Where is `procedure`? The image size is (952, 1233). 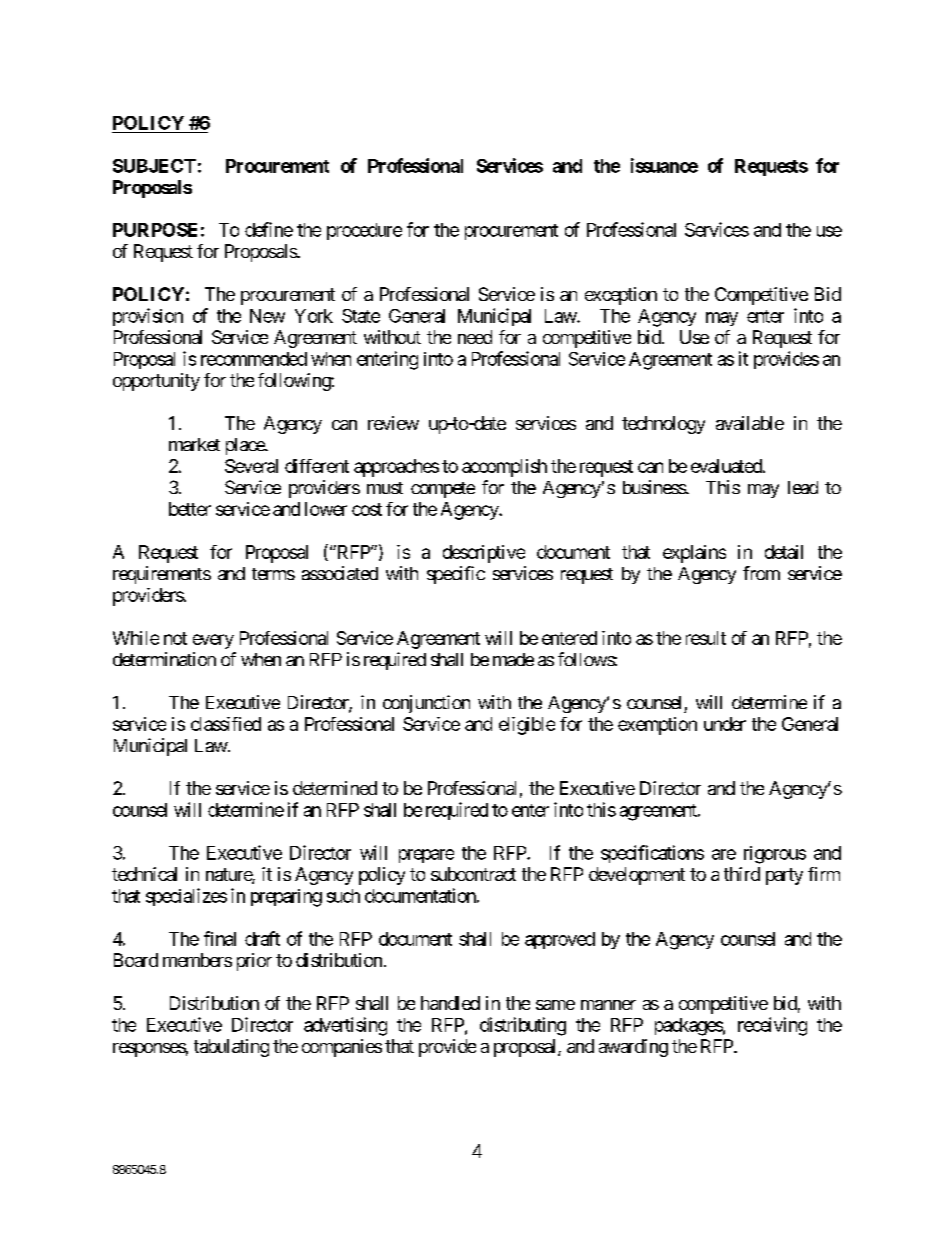
procedure is located at coordinates (364, 231).
